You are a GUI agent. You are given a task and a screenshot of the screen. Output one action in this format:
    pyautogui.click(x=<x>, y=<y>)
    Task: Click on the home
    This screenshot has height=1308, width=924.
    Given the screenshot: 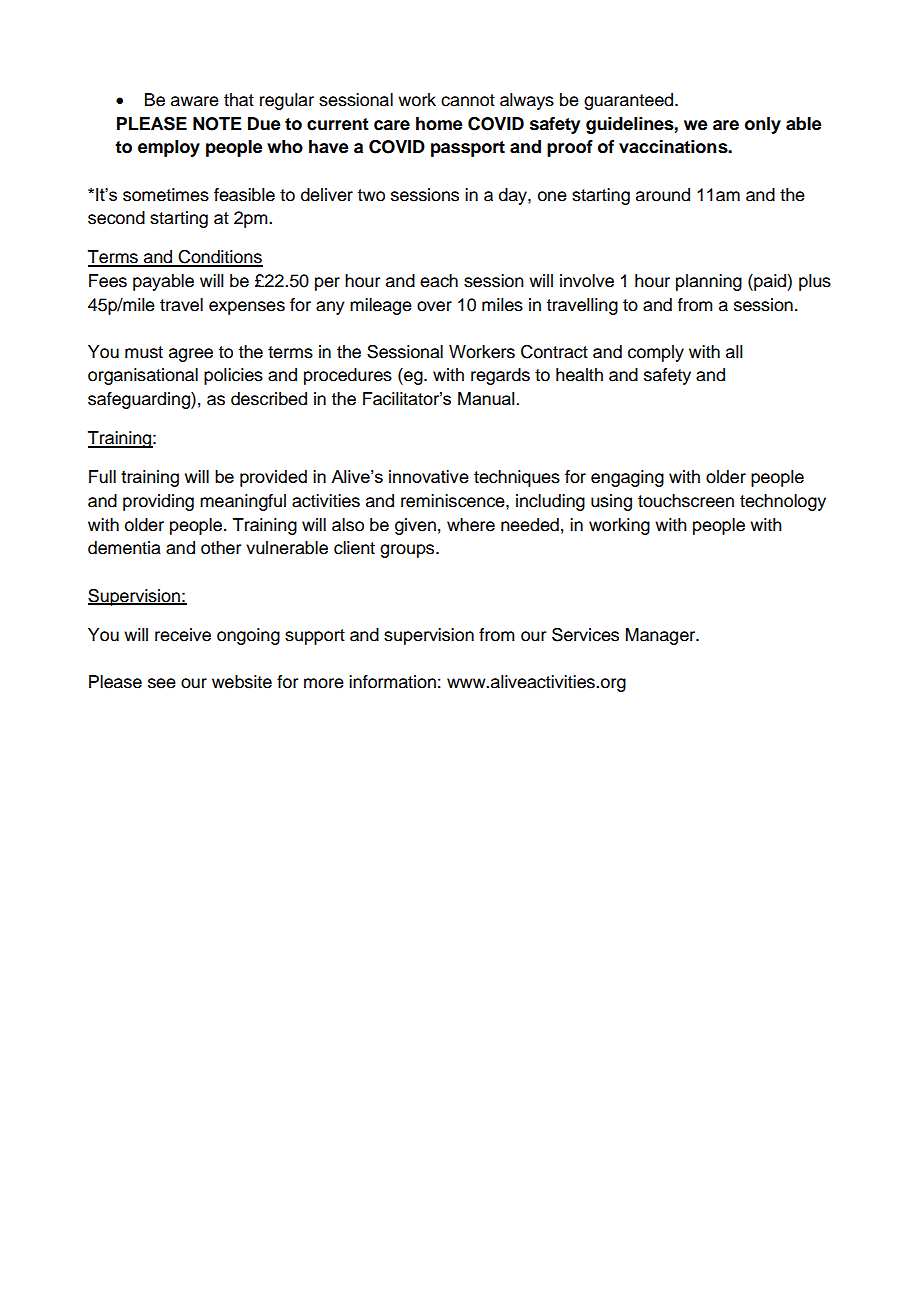 What is the action you would take?
    pyautogui.click(x=439, y=124)
